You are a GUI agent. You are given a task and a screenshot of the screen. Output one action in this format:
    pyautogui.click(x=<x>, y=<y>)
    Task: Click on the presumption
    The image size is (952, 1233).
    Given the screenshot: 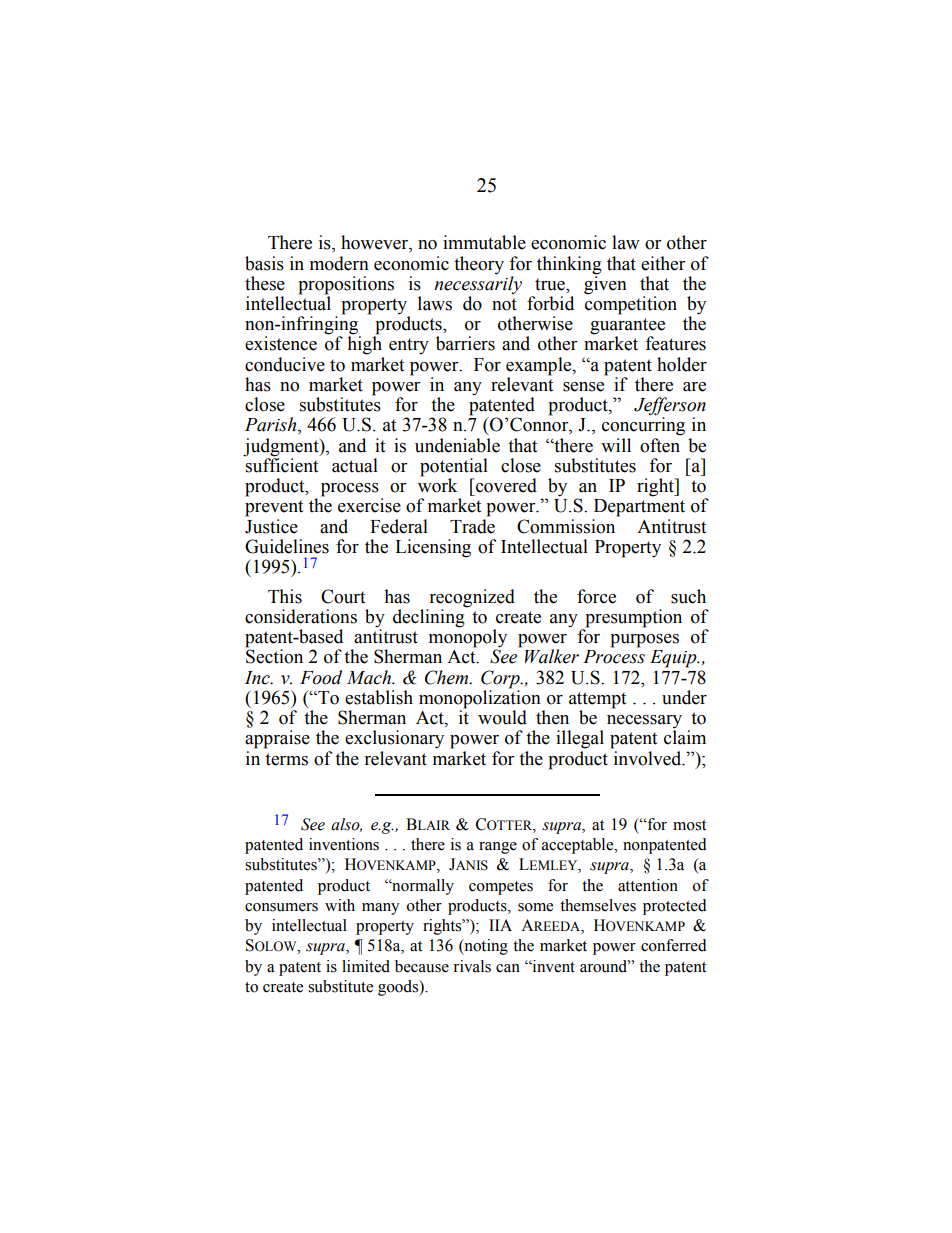 What is the action you would take?
    pyautogui.click(x=632, y=619)
